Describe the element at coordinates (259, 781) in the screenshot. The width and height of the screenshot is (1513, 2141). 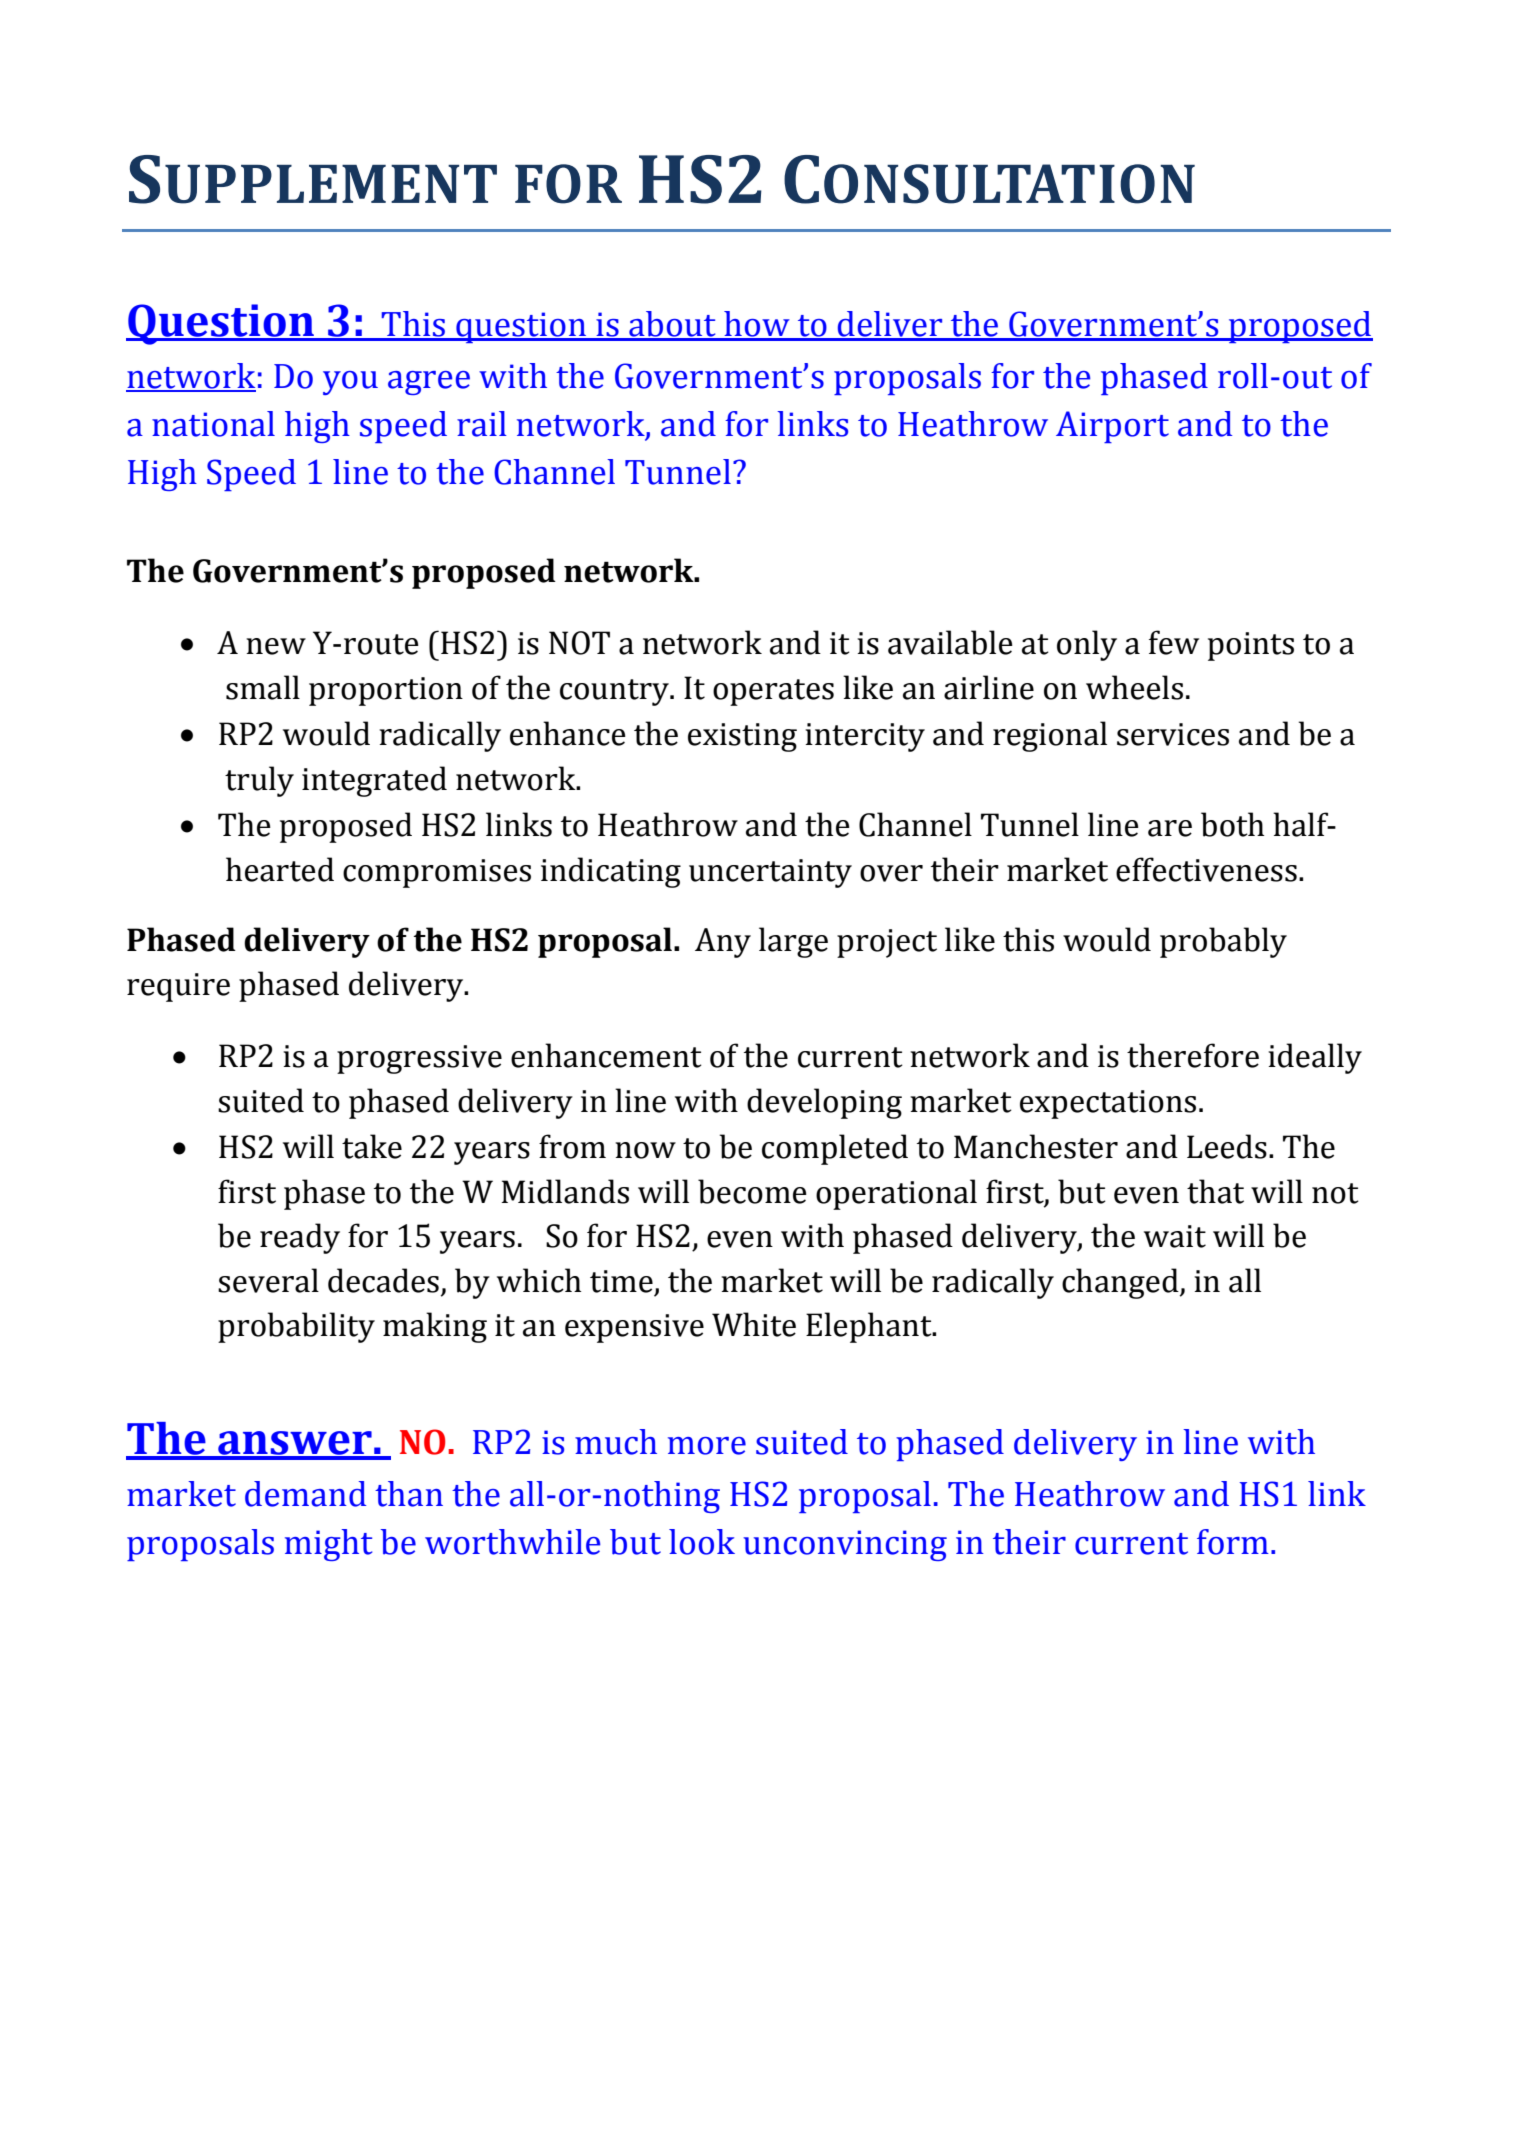
I see `truly` at that location.
